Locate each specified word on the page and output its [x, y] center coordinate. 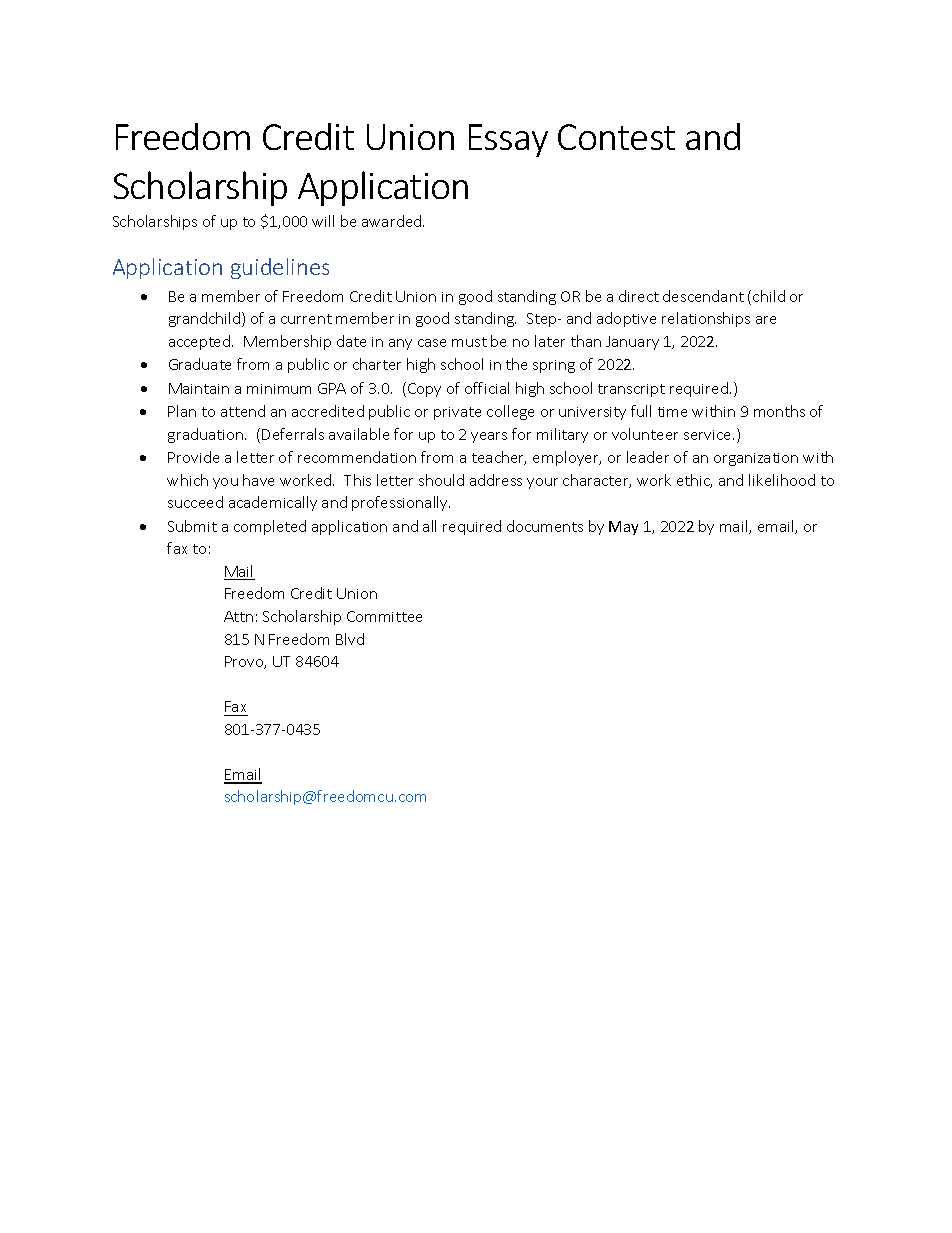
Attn [238, 616]
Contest [616, 137]
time [672, 412]
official [487, 388]
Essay [508, 140]
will [323, 221]
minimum [279, 389]
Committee [384, 616]
